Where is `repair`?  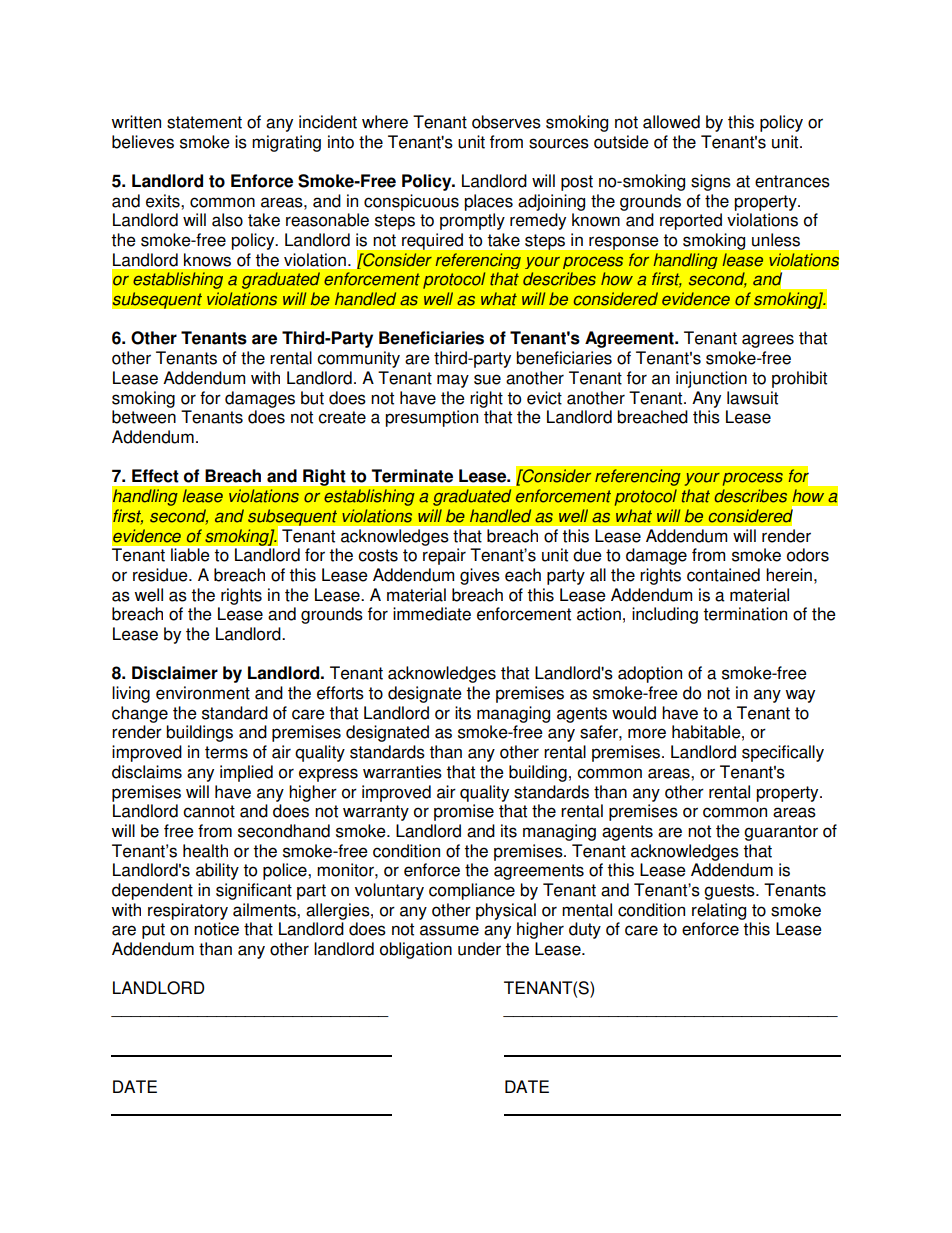
repair is located at coordinates (444, 556).
